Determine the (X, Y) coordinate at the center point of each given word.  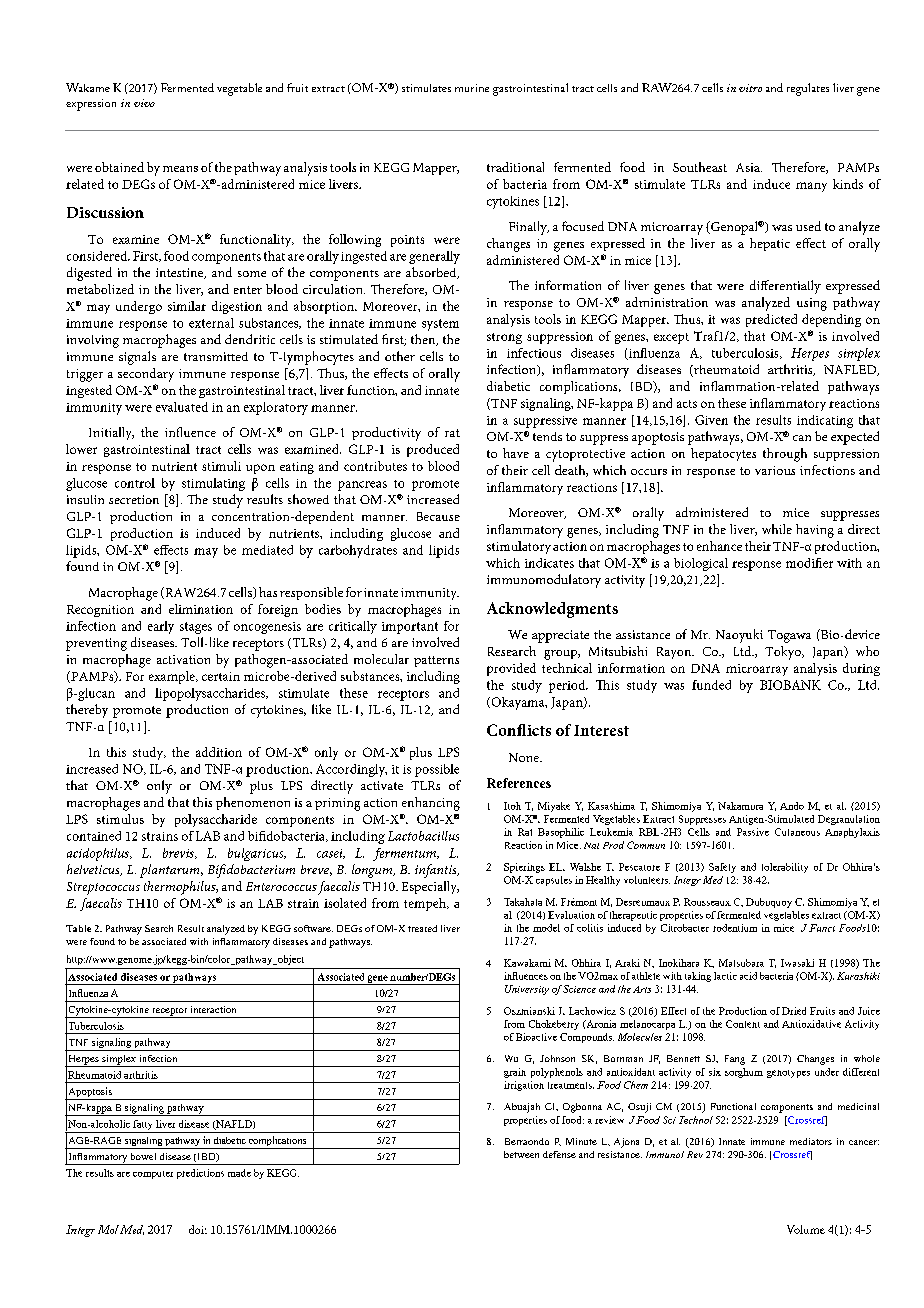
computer (153, 1175)
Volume (806, 1229)
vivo (144, 103)
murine (472, 88)
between (521, 1154)
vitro (750, 88)
